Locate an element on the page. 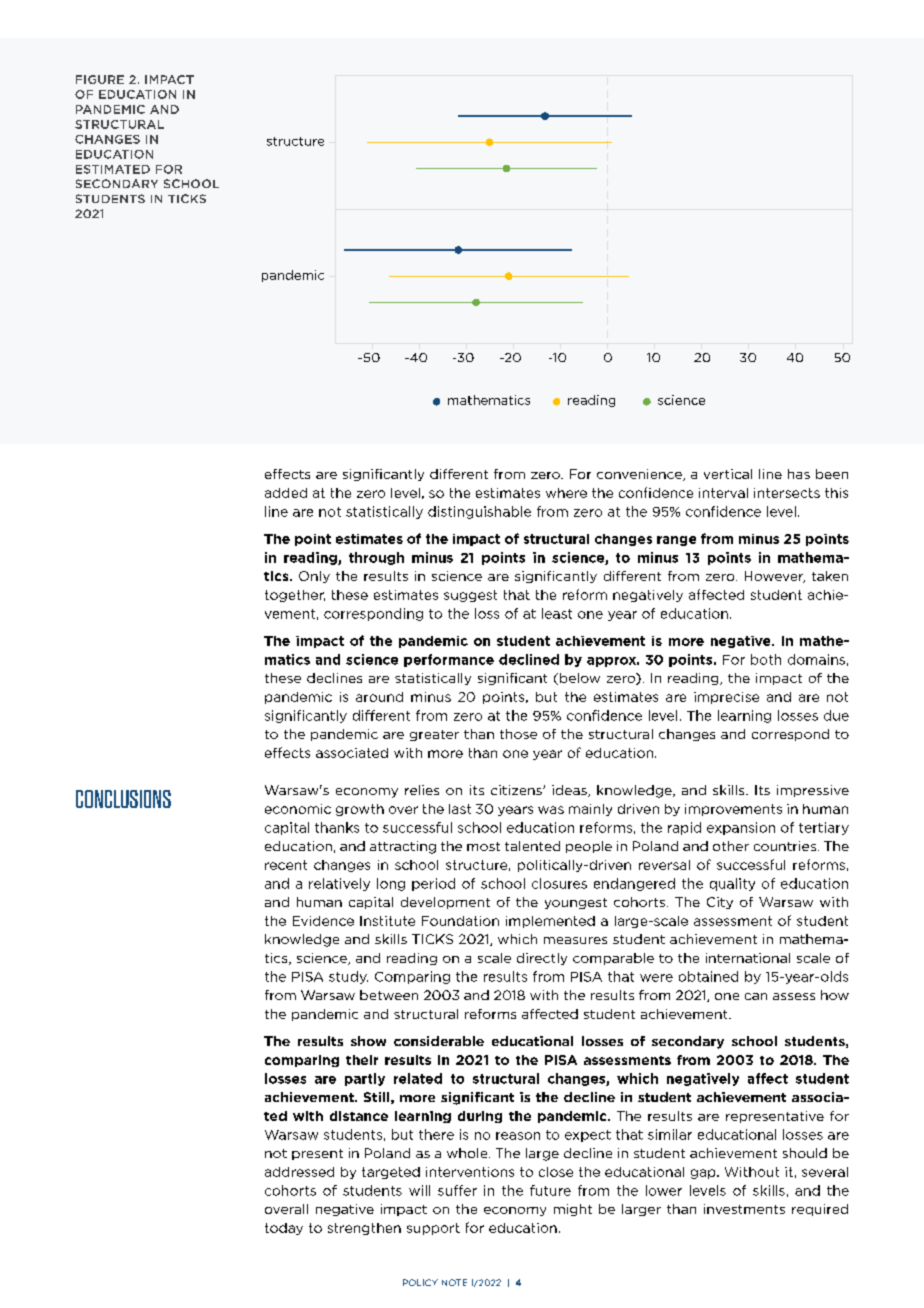 Image resolution: width=924 pixels, height=1308 pixels. together is located at coordinates (295, 596).
